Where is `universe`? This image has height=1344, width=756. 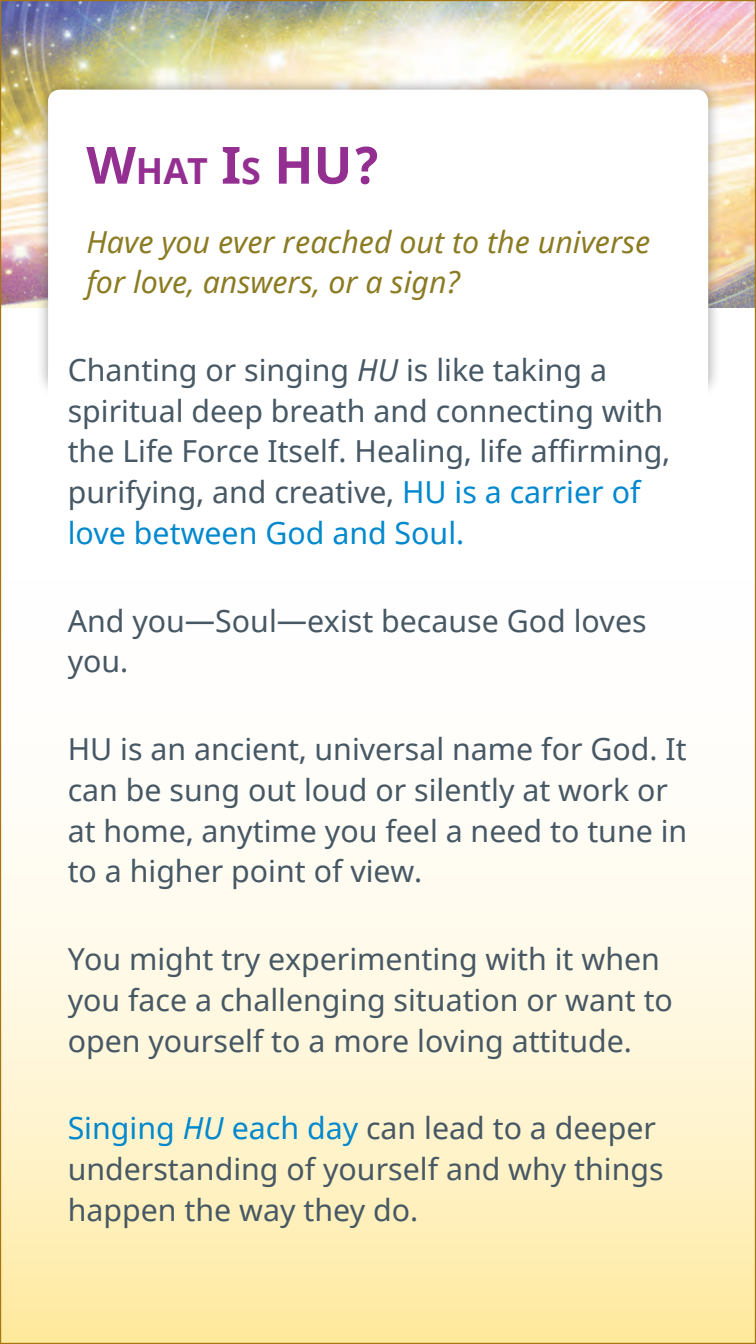
universe is located at coordinates (594, 242).
